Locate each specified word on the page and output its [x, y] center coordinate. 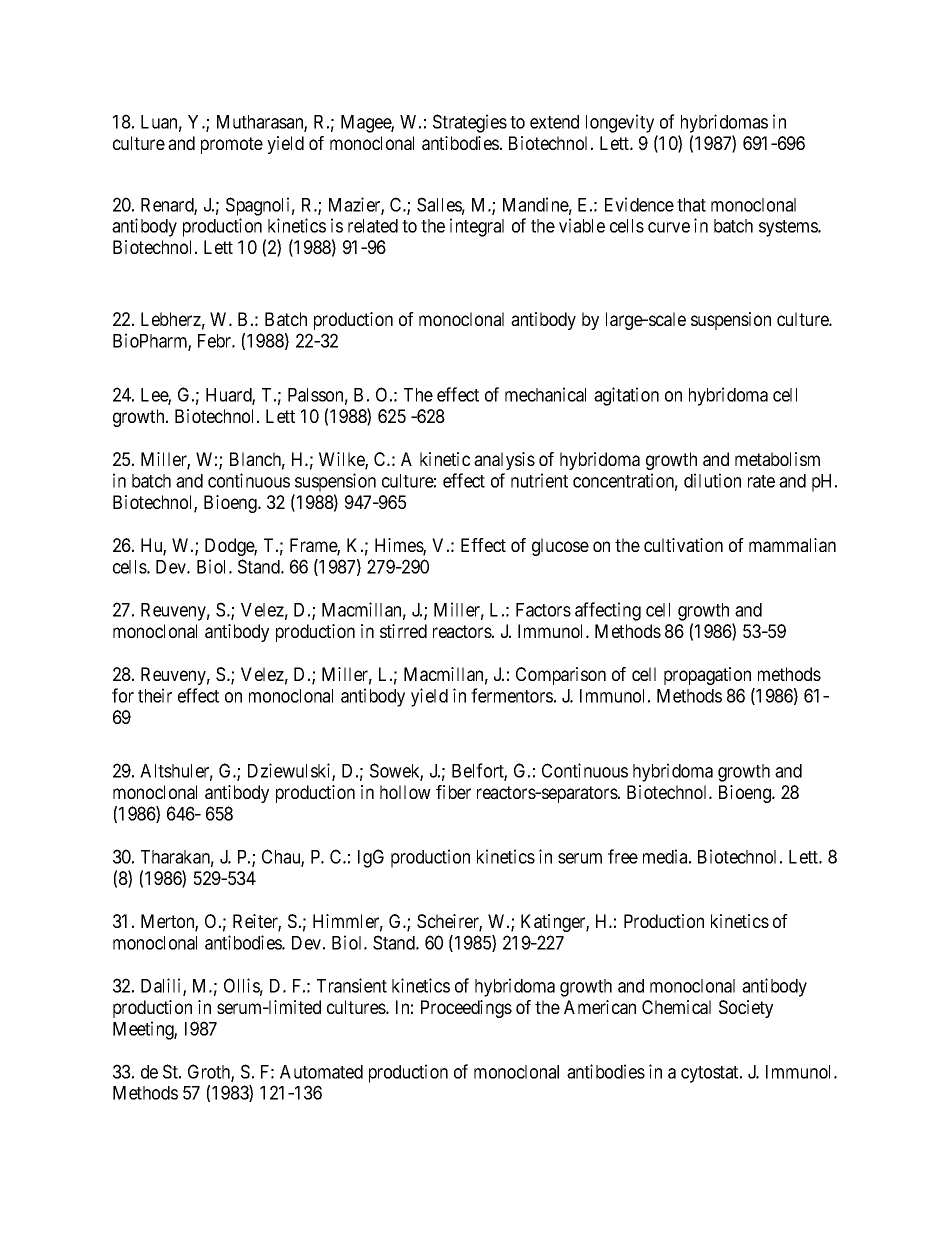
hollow [405, 792]
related [373, 226]
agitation [626, 396]
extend [554, 122]
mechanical [545, 394]
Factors [543, 610]
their [155, 695]
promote [232, 145]
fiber [453, 792]
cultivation [683, 545]
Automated [321, 1072]
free [623, 856]
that [691, 205]
